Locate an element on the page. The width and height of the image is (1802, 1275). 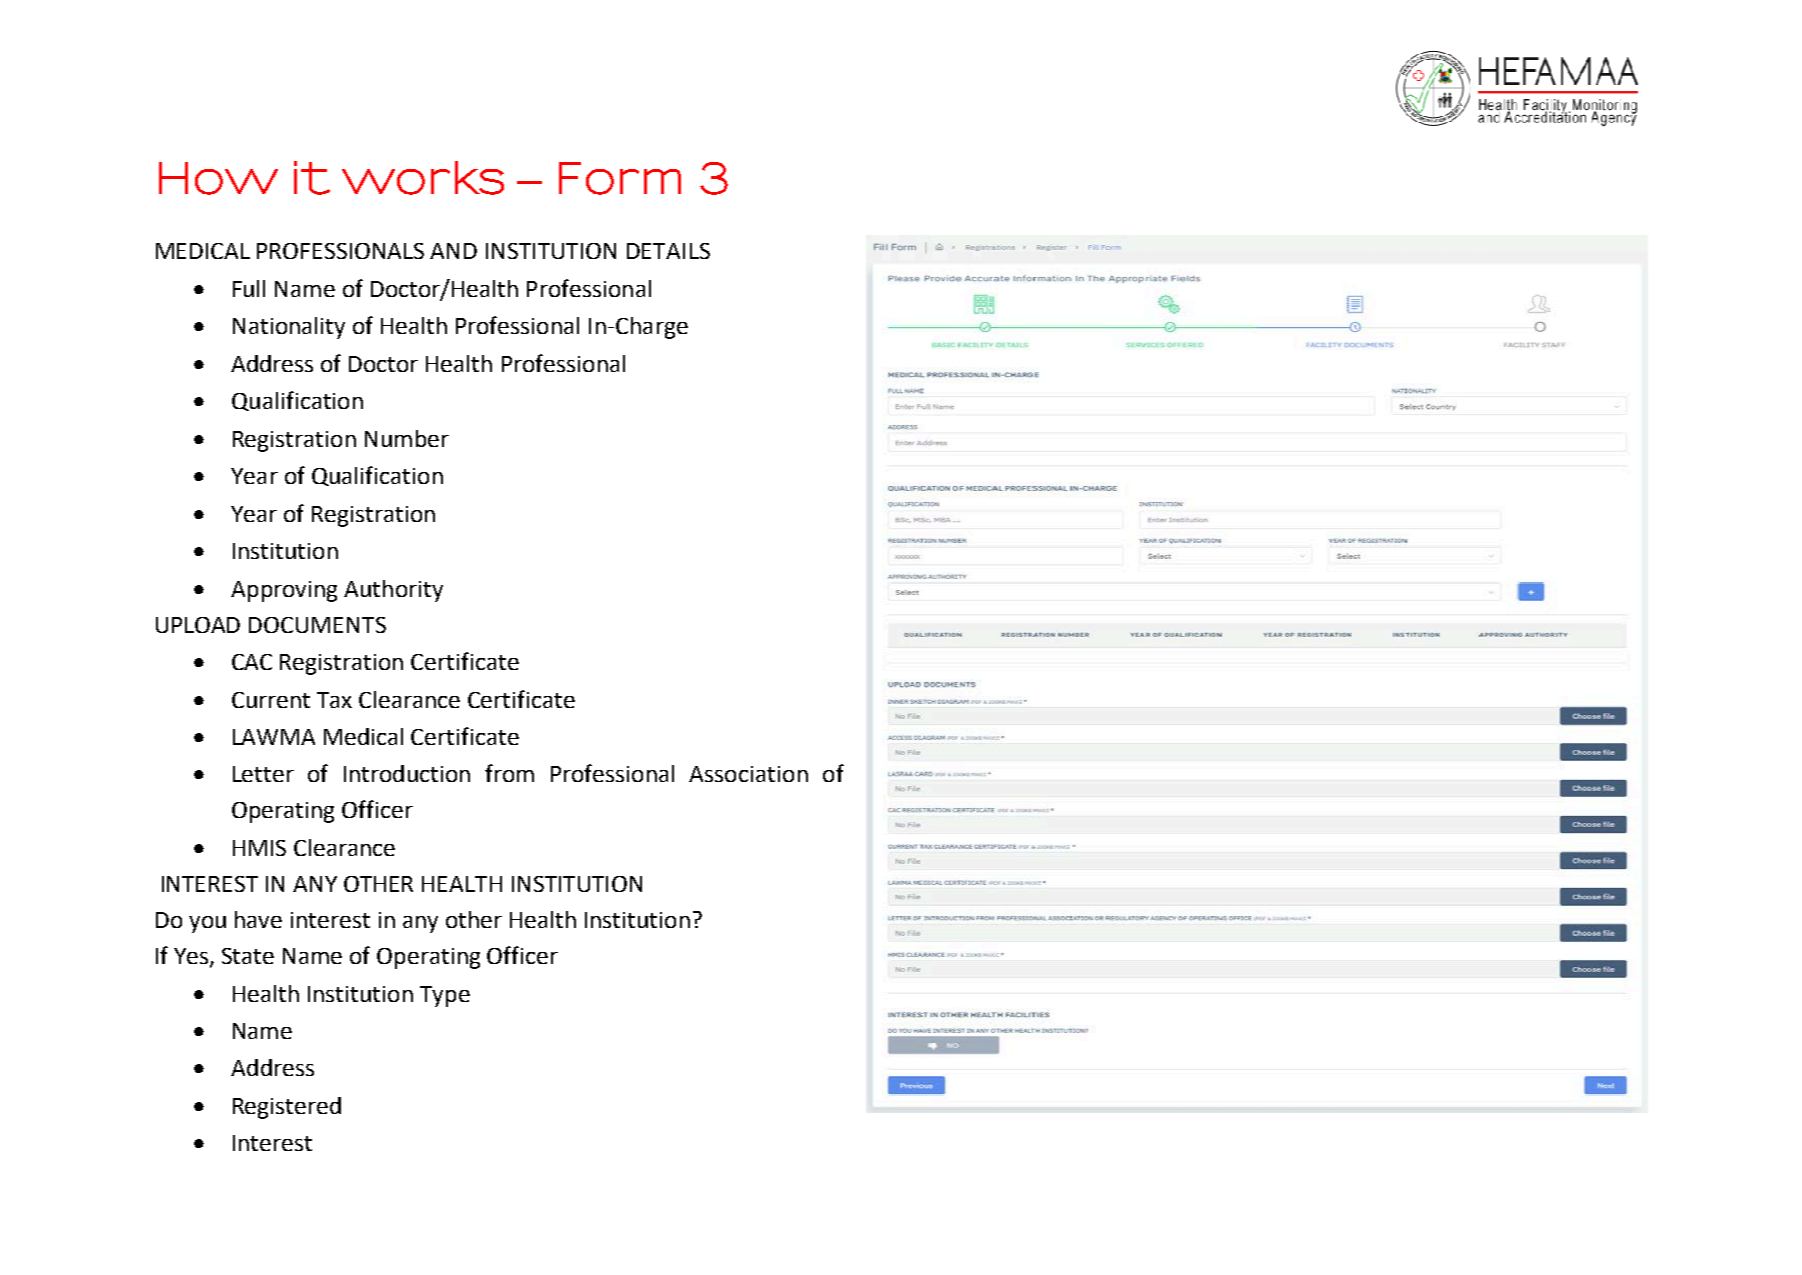
Association is located at coordinates (748, 774).
